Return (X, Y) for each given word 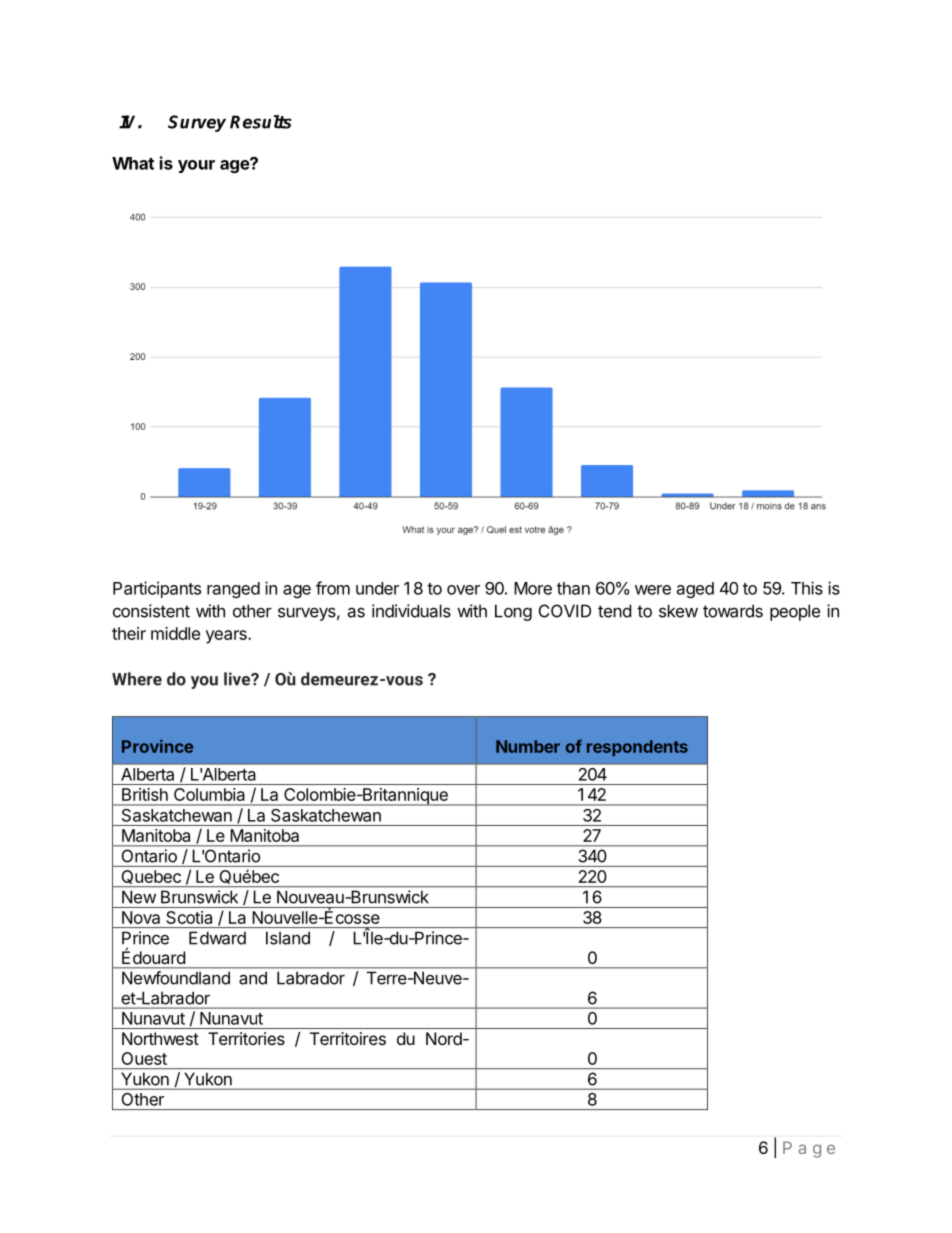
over (463, 590)
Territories (246, 1038)
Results (261, 122)
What (133, 163)
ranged (233, 590)
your (196, 166)
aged (695, 590)
